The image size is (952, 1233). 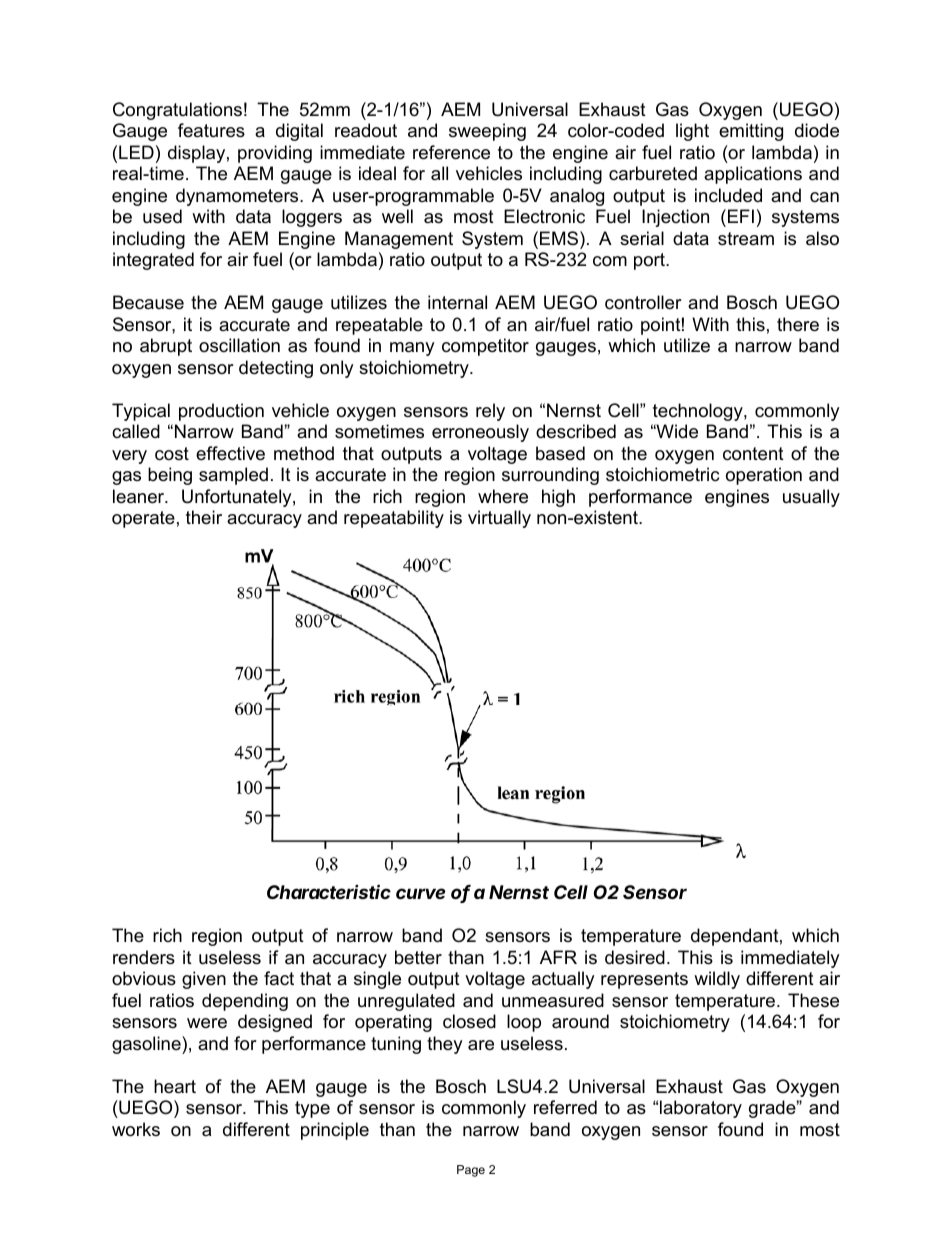 What do you see at coordinates (451, 152) in the page?
I see `reference` at bounding box center [451, 152].
